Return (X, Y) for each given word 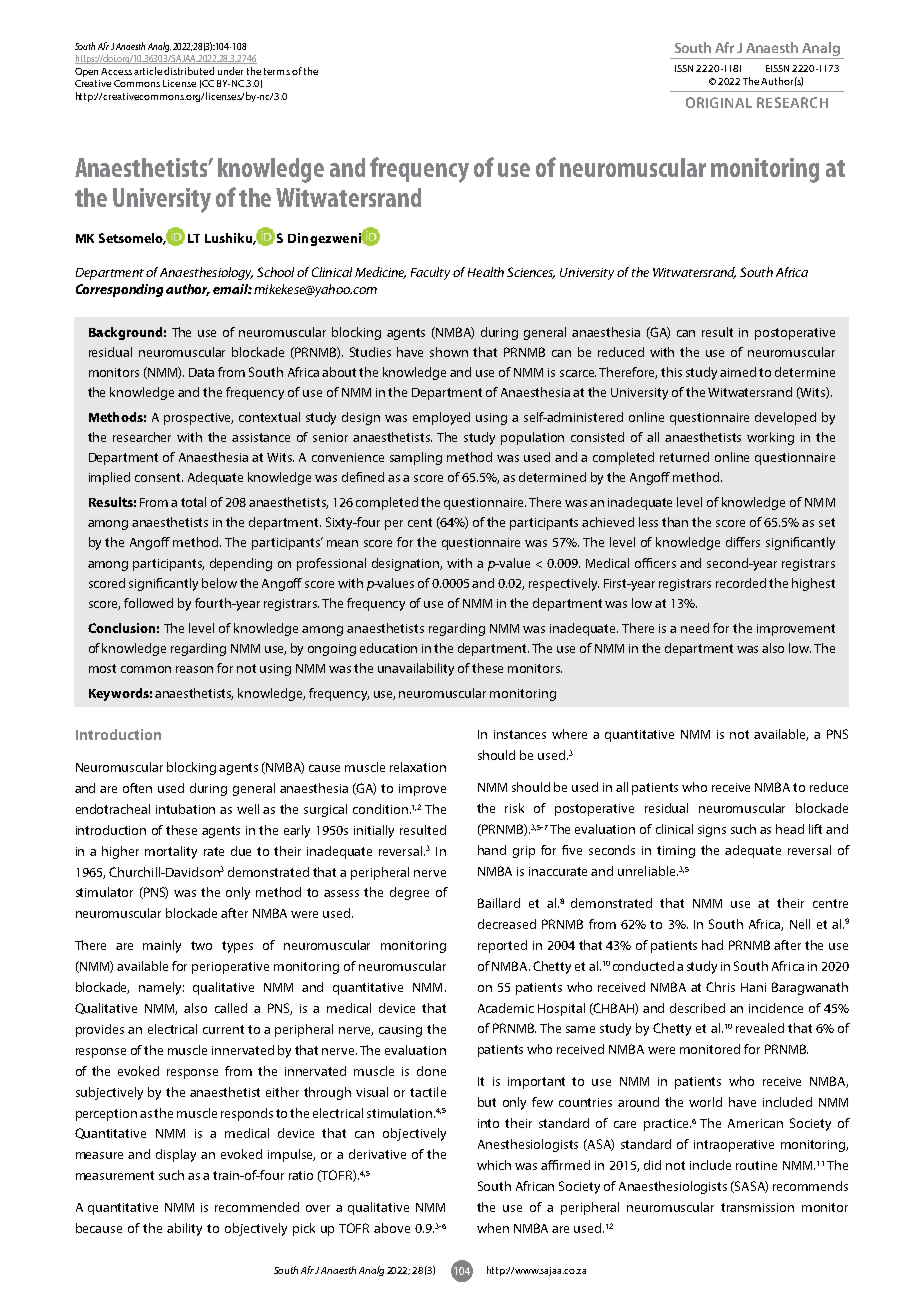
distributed (189, 71)
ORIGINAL (719, 102)
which (494, 1165)
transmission (757, 1207)
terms (277, 71)
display (176, 1155)
